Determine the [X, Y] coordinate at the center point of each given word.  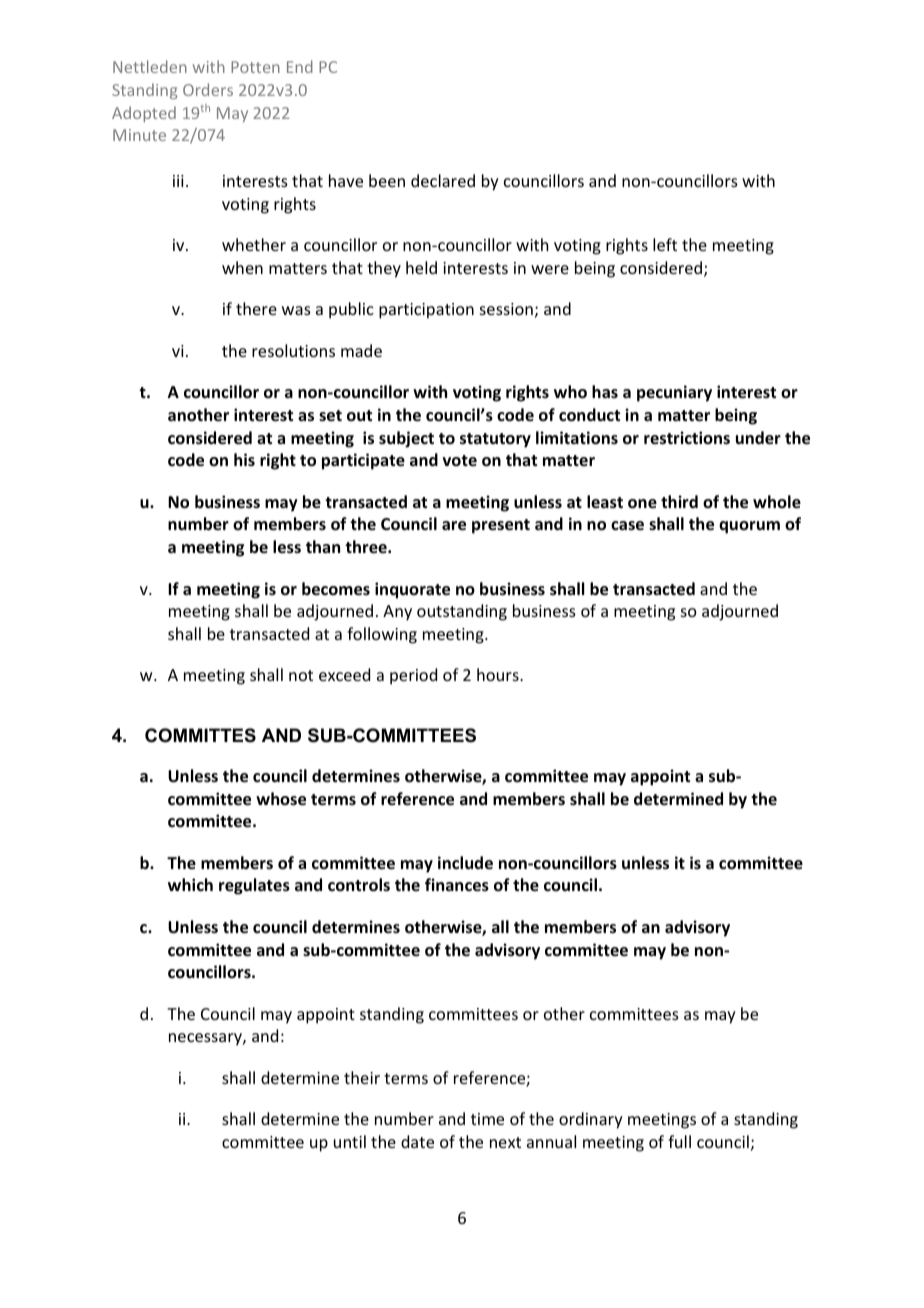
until [350, 1141]
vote [460, 460]
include [465, 863]
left [665, 244]
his [244, 459]
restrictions [687, 438]
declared [443, 180]
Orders [208, 89]
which [190, 884]
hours [499, 674]
